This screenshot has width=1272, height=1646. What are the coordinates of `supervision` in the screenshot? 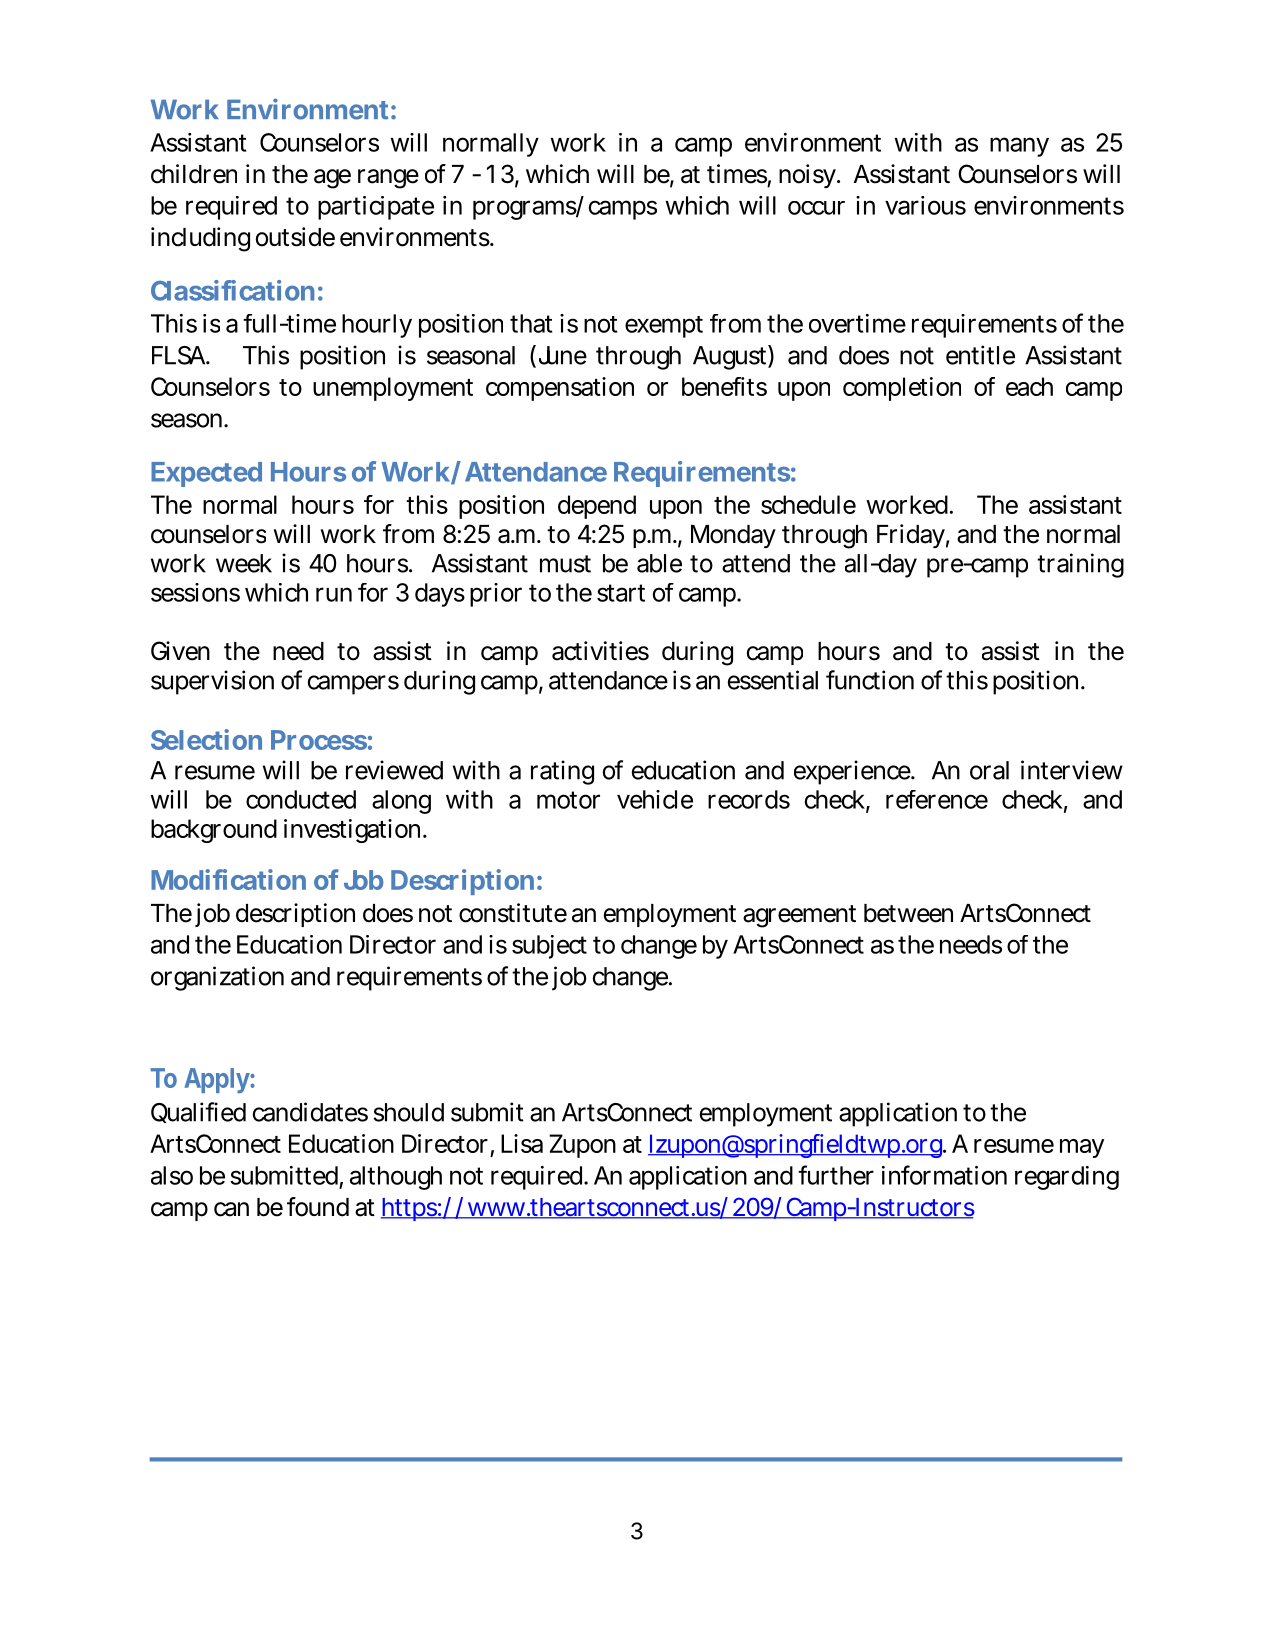 It's located at (212, 682).
